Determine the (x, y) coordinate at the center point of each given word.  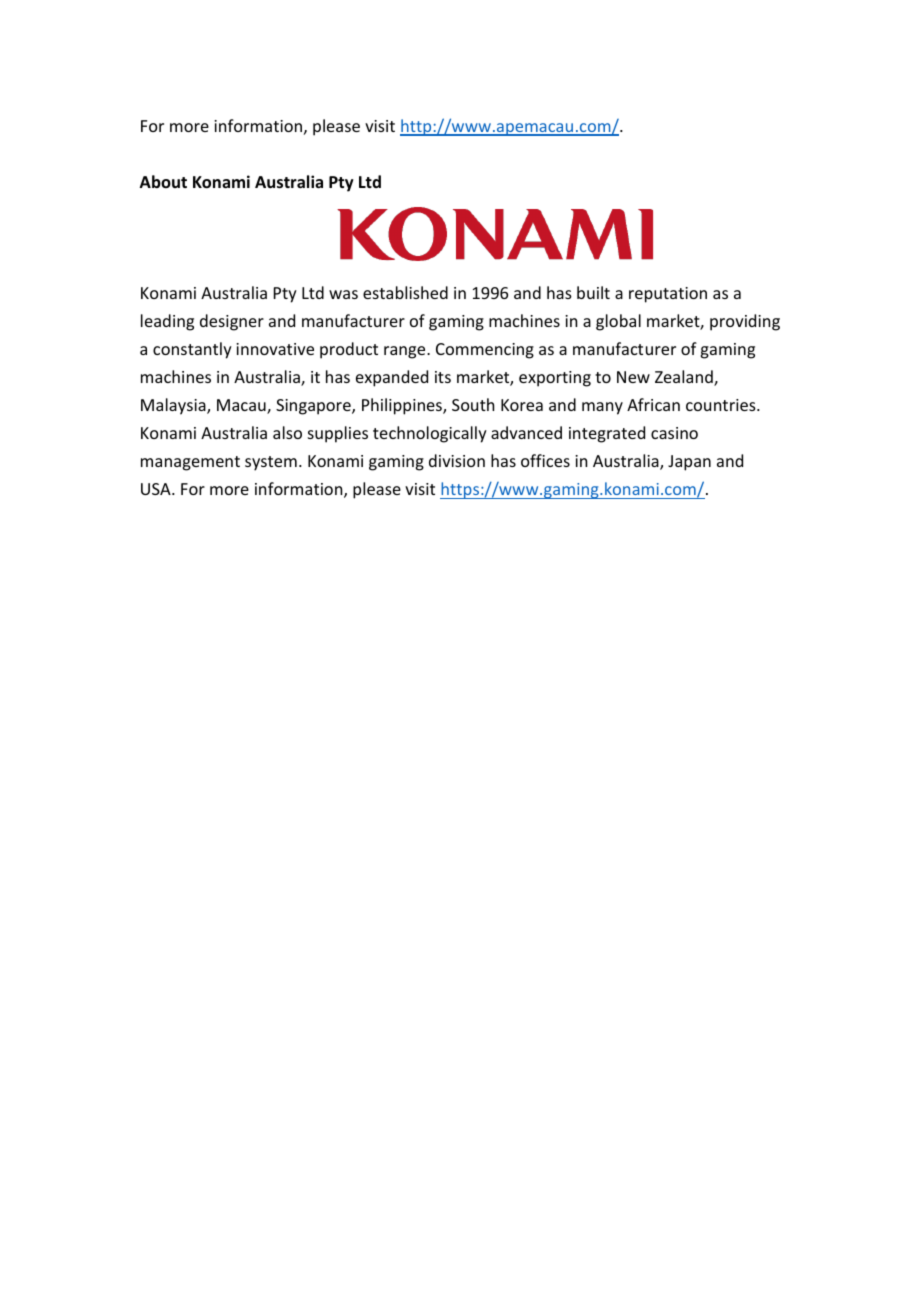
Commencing (485, 351)
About (163, 181)
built (593, 292)
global (618, 322)
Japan (689, 463)
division (457, 460)
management (190, 463)
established (405, 292)
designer (232, 322)
